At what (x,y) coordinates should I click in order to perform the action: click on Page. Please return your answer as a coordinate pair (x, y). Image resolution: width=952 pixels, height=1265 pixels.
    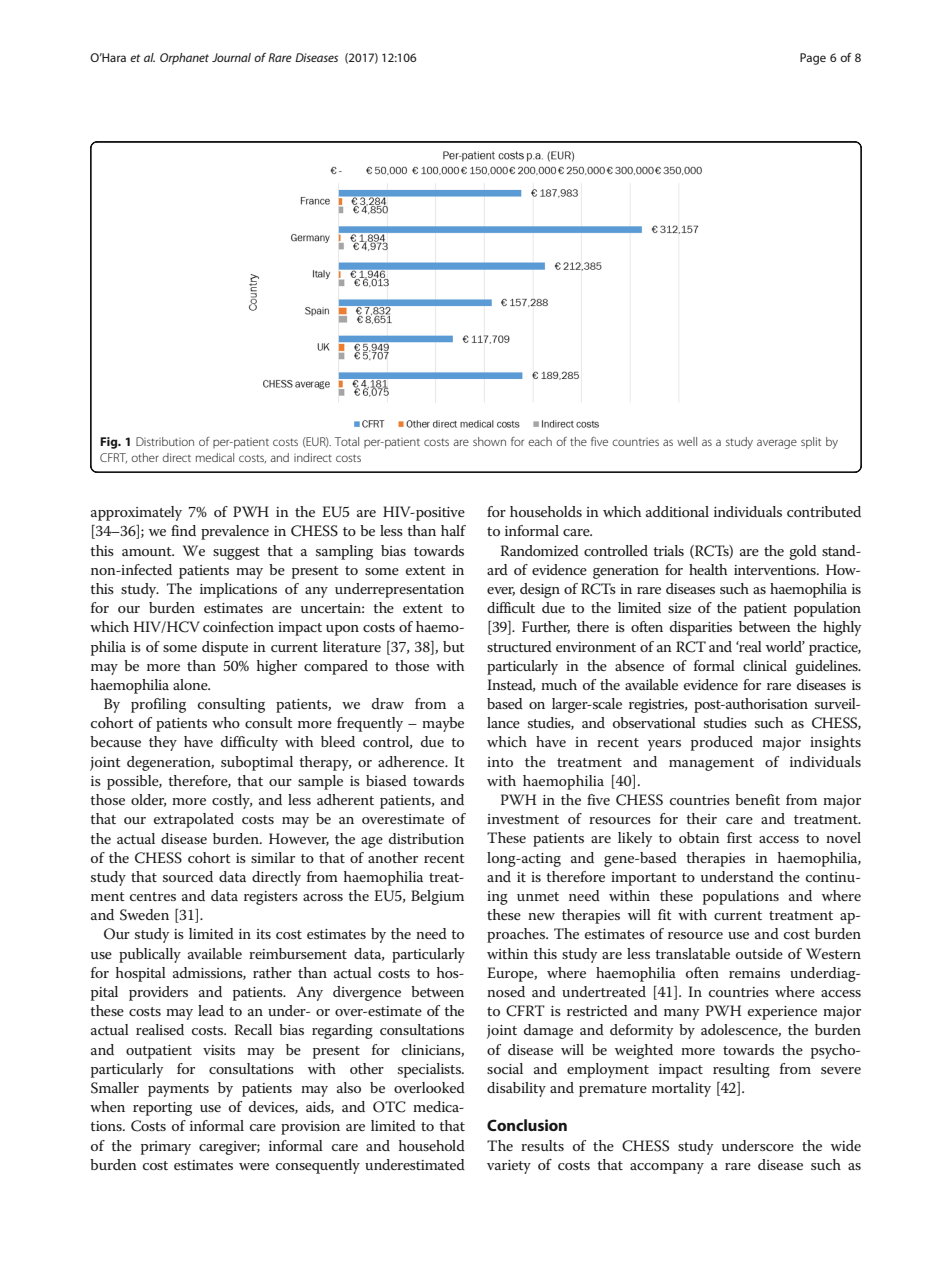
    Looking at the image, I should click on (813, 59).
